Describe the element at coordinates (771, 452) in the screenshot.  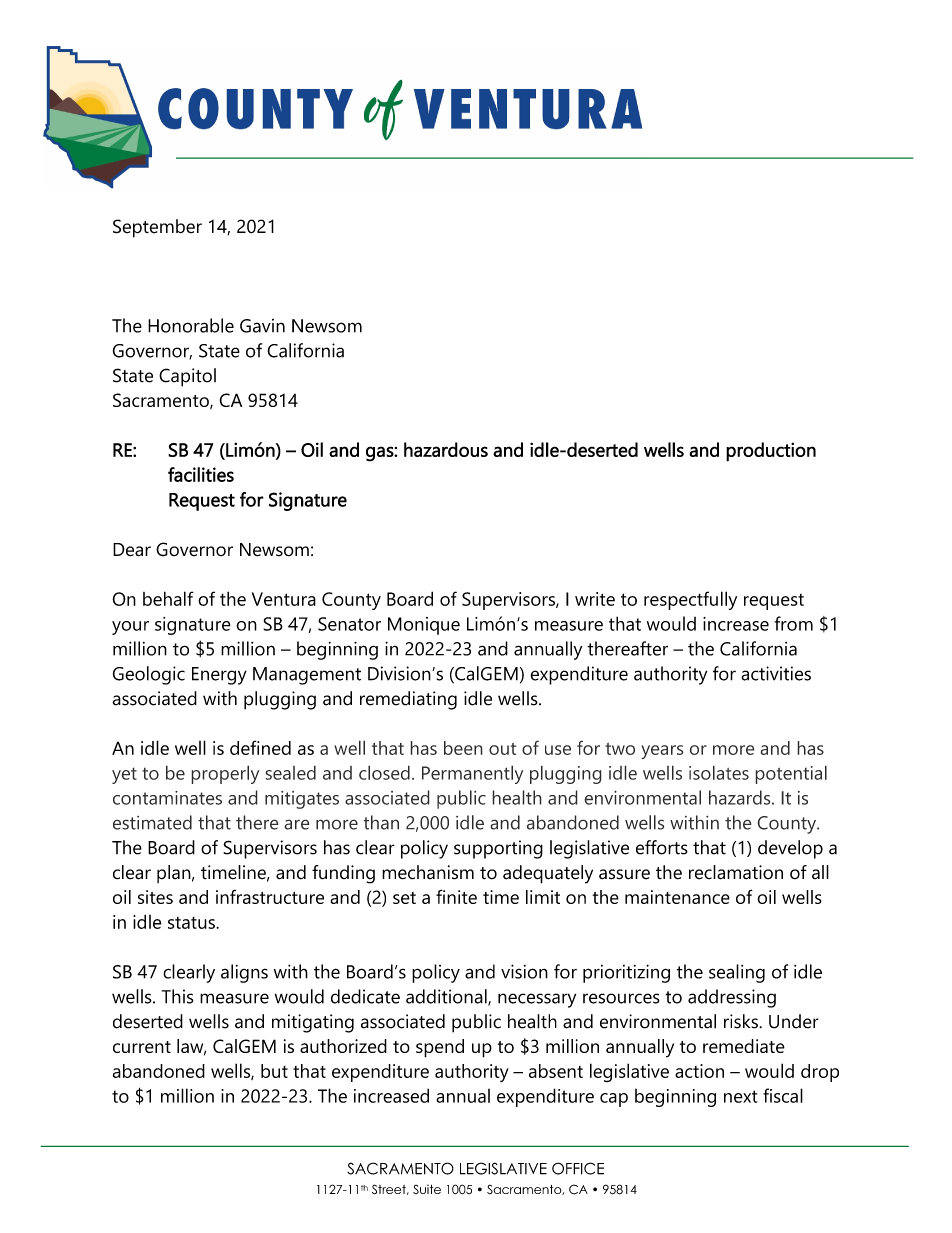
I see `production` at that location.
